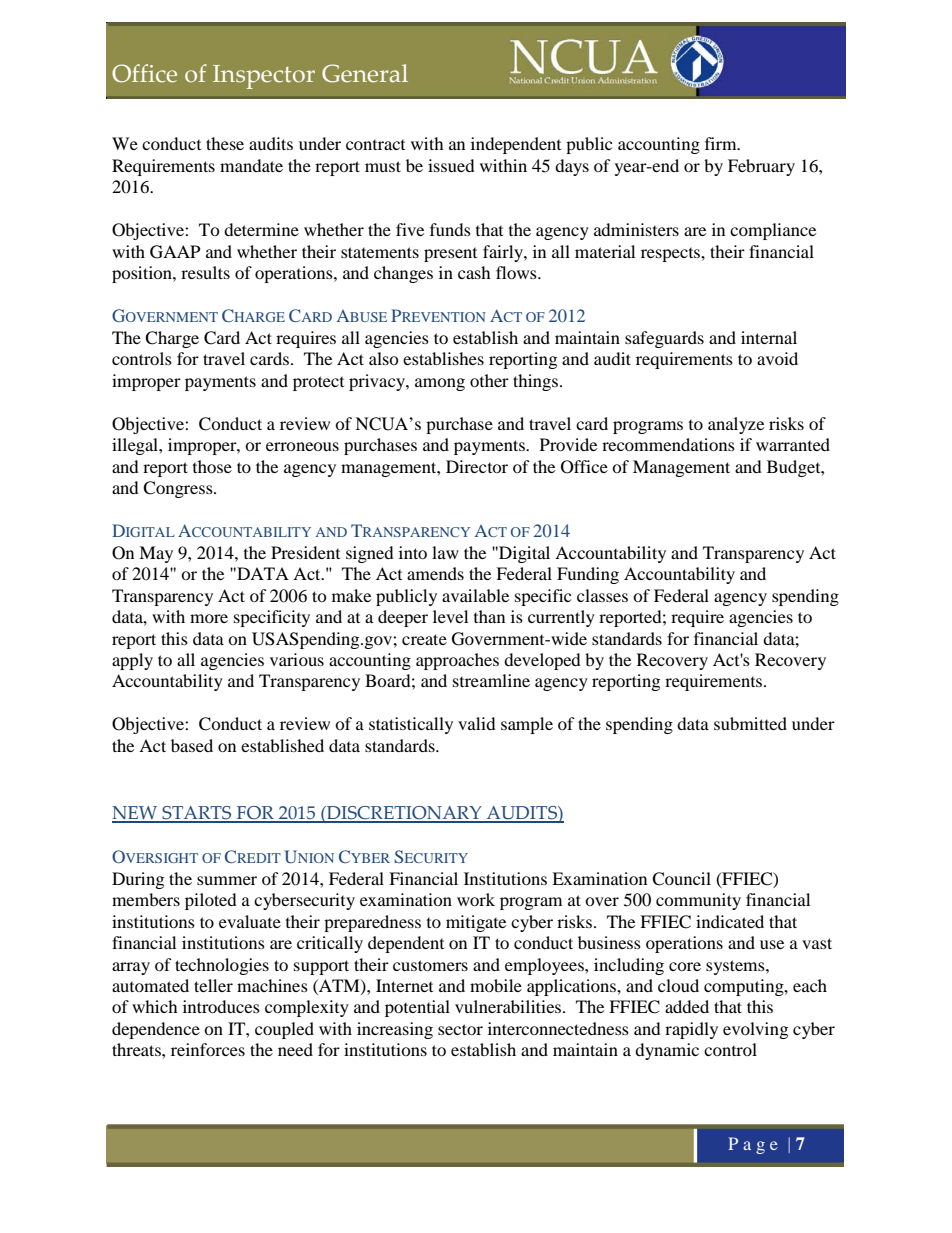 The height and width of the document is (1233, 952). What do you see at coordinates (225, 143) in the document?
I see `these` at bounding box center [225, 143].
